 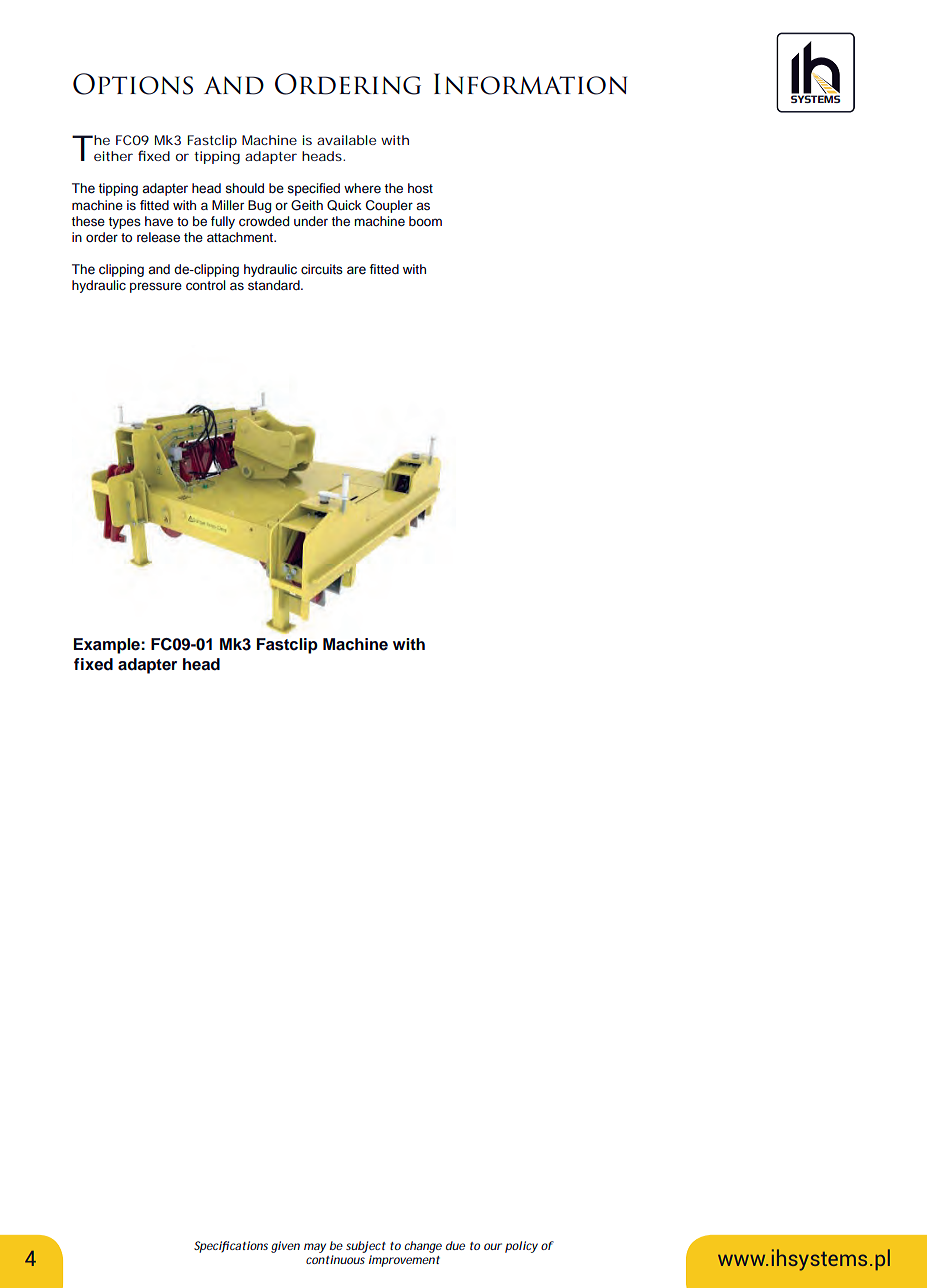 What do you see at coordinates (344, 205) in the screenshot?
I see `Quick` at bounding box center [344, 205].
